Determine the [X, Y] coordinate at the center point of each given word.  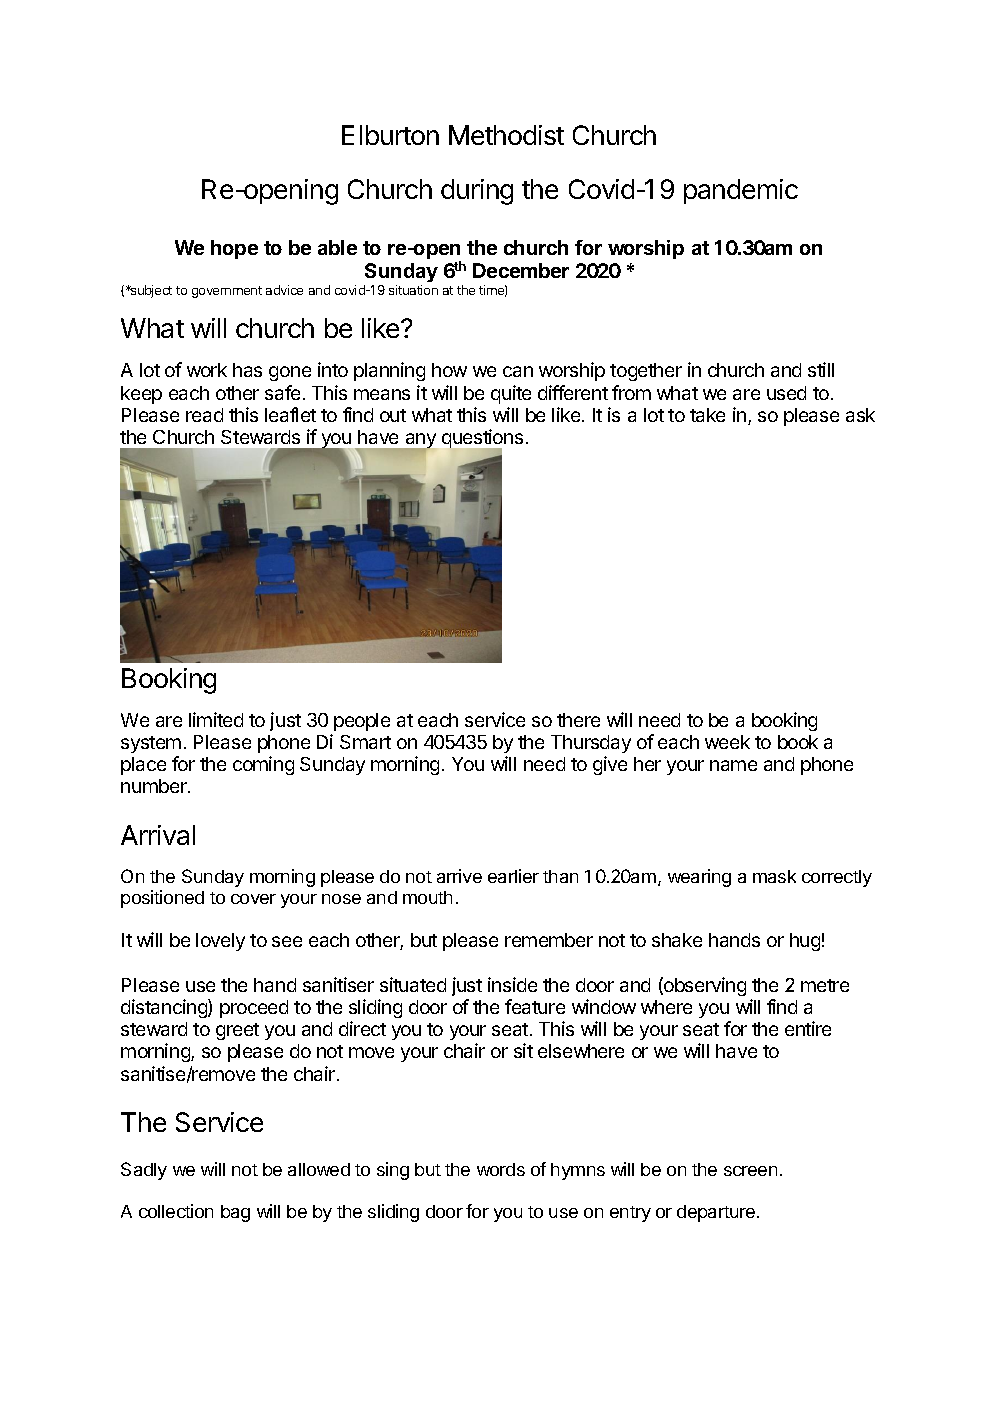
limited [216, 719]
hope [234, 249]
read [204, 415]
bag [235, 1213]
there [578, 720]
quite [511, 394]
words [501, 1169]
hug [805, 942]
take [707, 415]
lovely [220, 942]
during [477, 192]
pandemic [741, 191]
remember [549, 940]
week [727, 742]
